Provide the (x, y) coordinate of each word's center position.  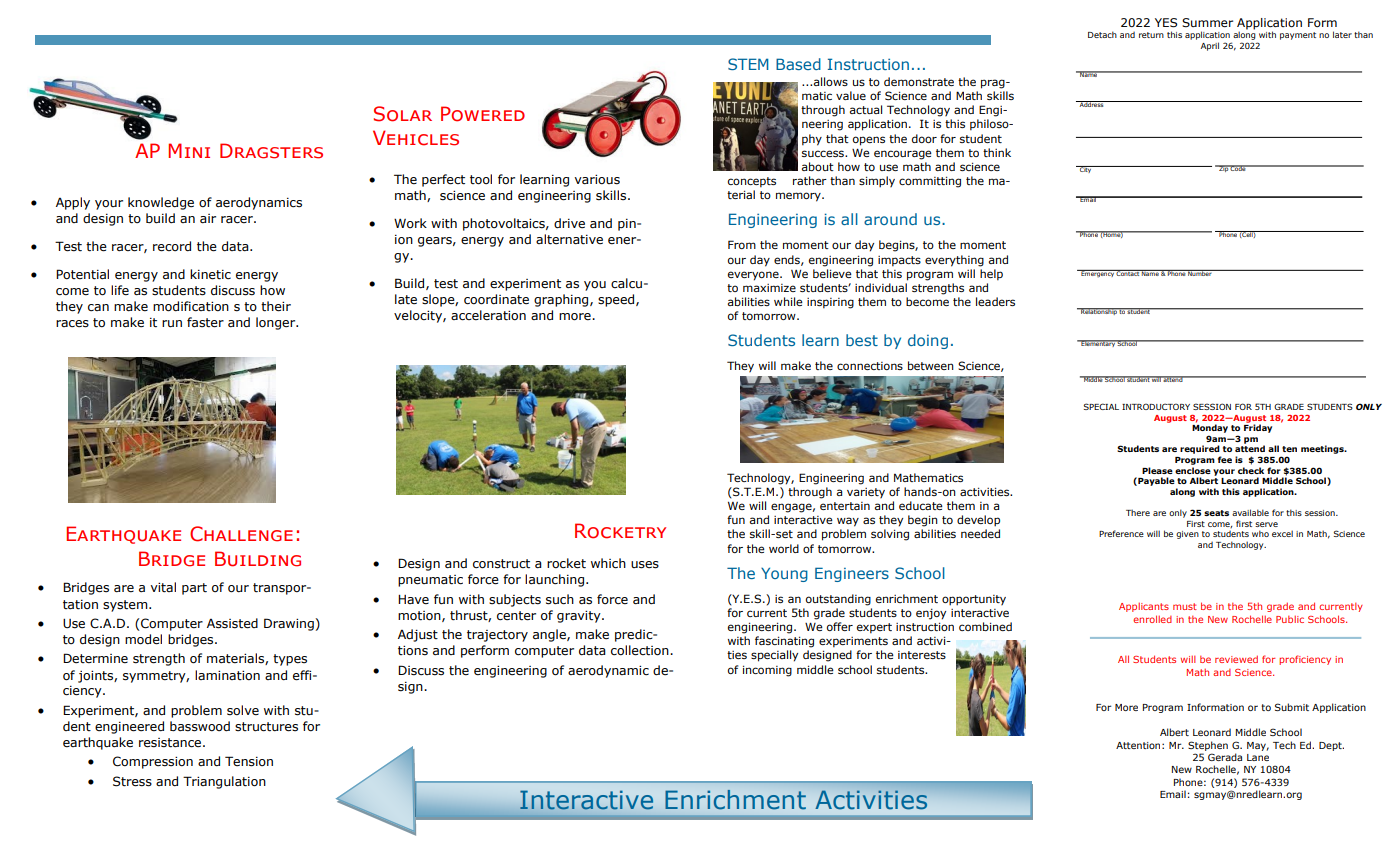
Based (798, 64)
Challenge (241, 534)
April (1210, 46)
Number (1200, 273)
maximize (769, 288)
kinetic (210, 274)
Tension (249, 761)
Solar (403, 114)
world (784, 548)
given (1187, 535)
